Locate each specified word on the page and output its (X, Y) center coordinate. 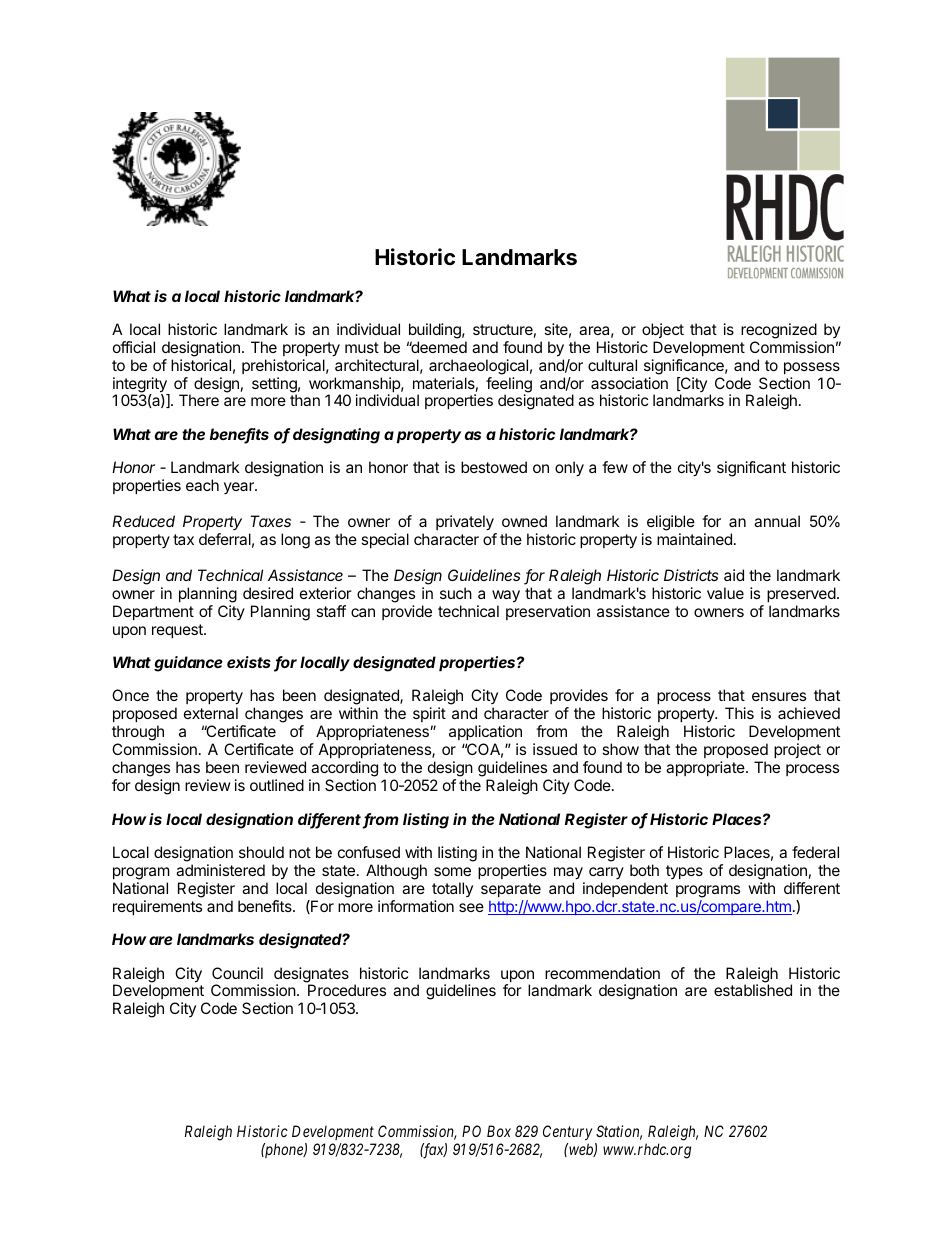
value (725, 593)
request (178, 631)
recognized (779, 331)
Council (237, 973)
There (199, 400)
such (456, 593)
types (684, 872)
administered (220, 870)
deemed (438, 347)
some (452, 871)
